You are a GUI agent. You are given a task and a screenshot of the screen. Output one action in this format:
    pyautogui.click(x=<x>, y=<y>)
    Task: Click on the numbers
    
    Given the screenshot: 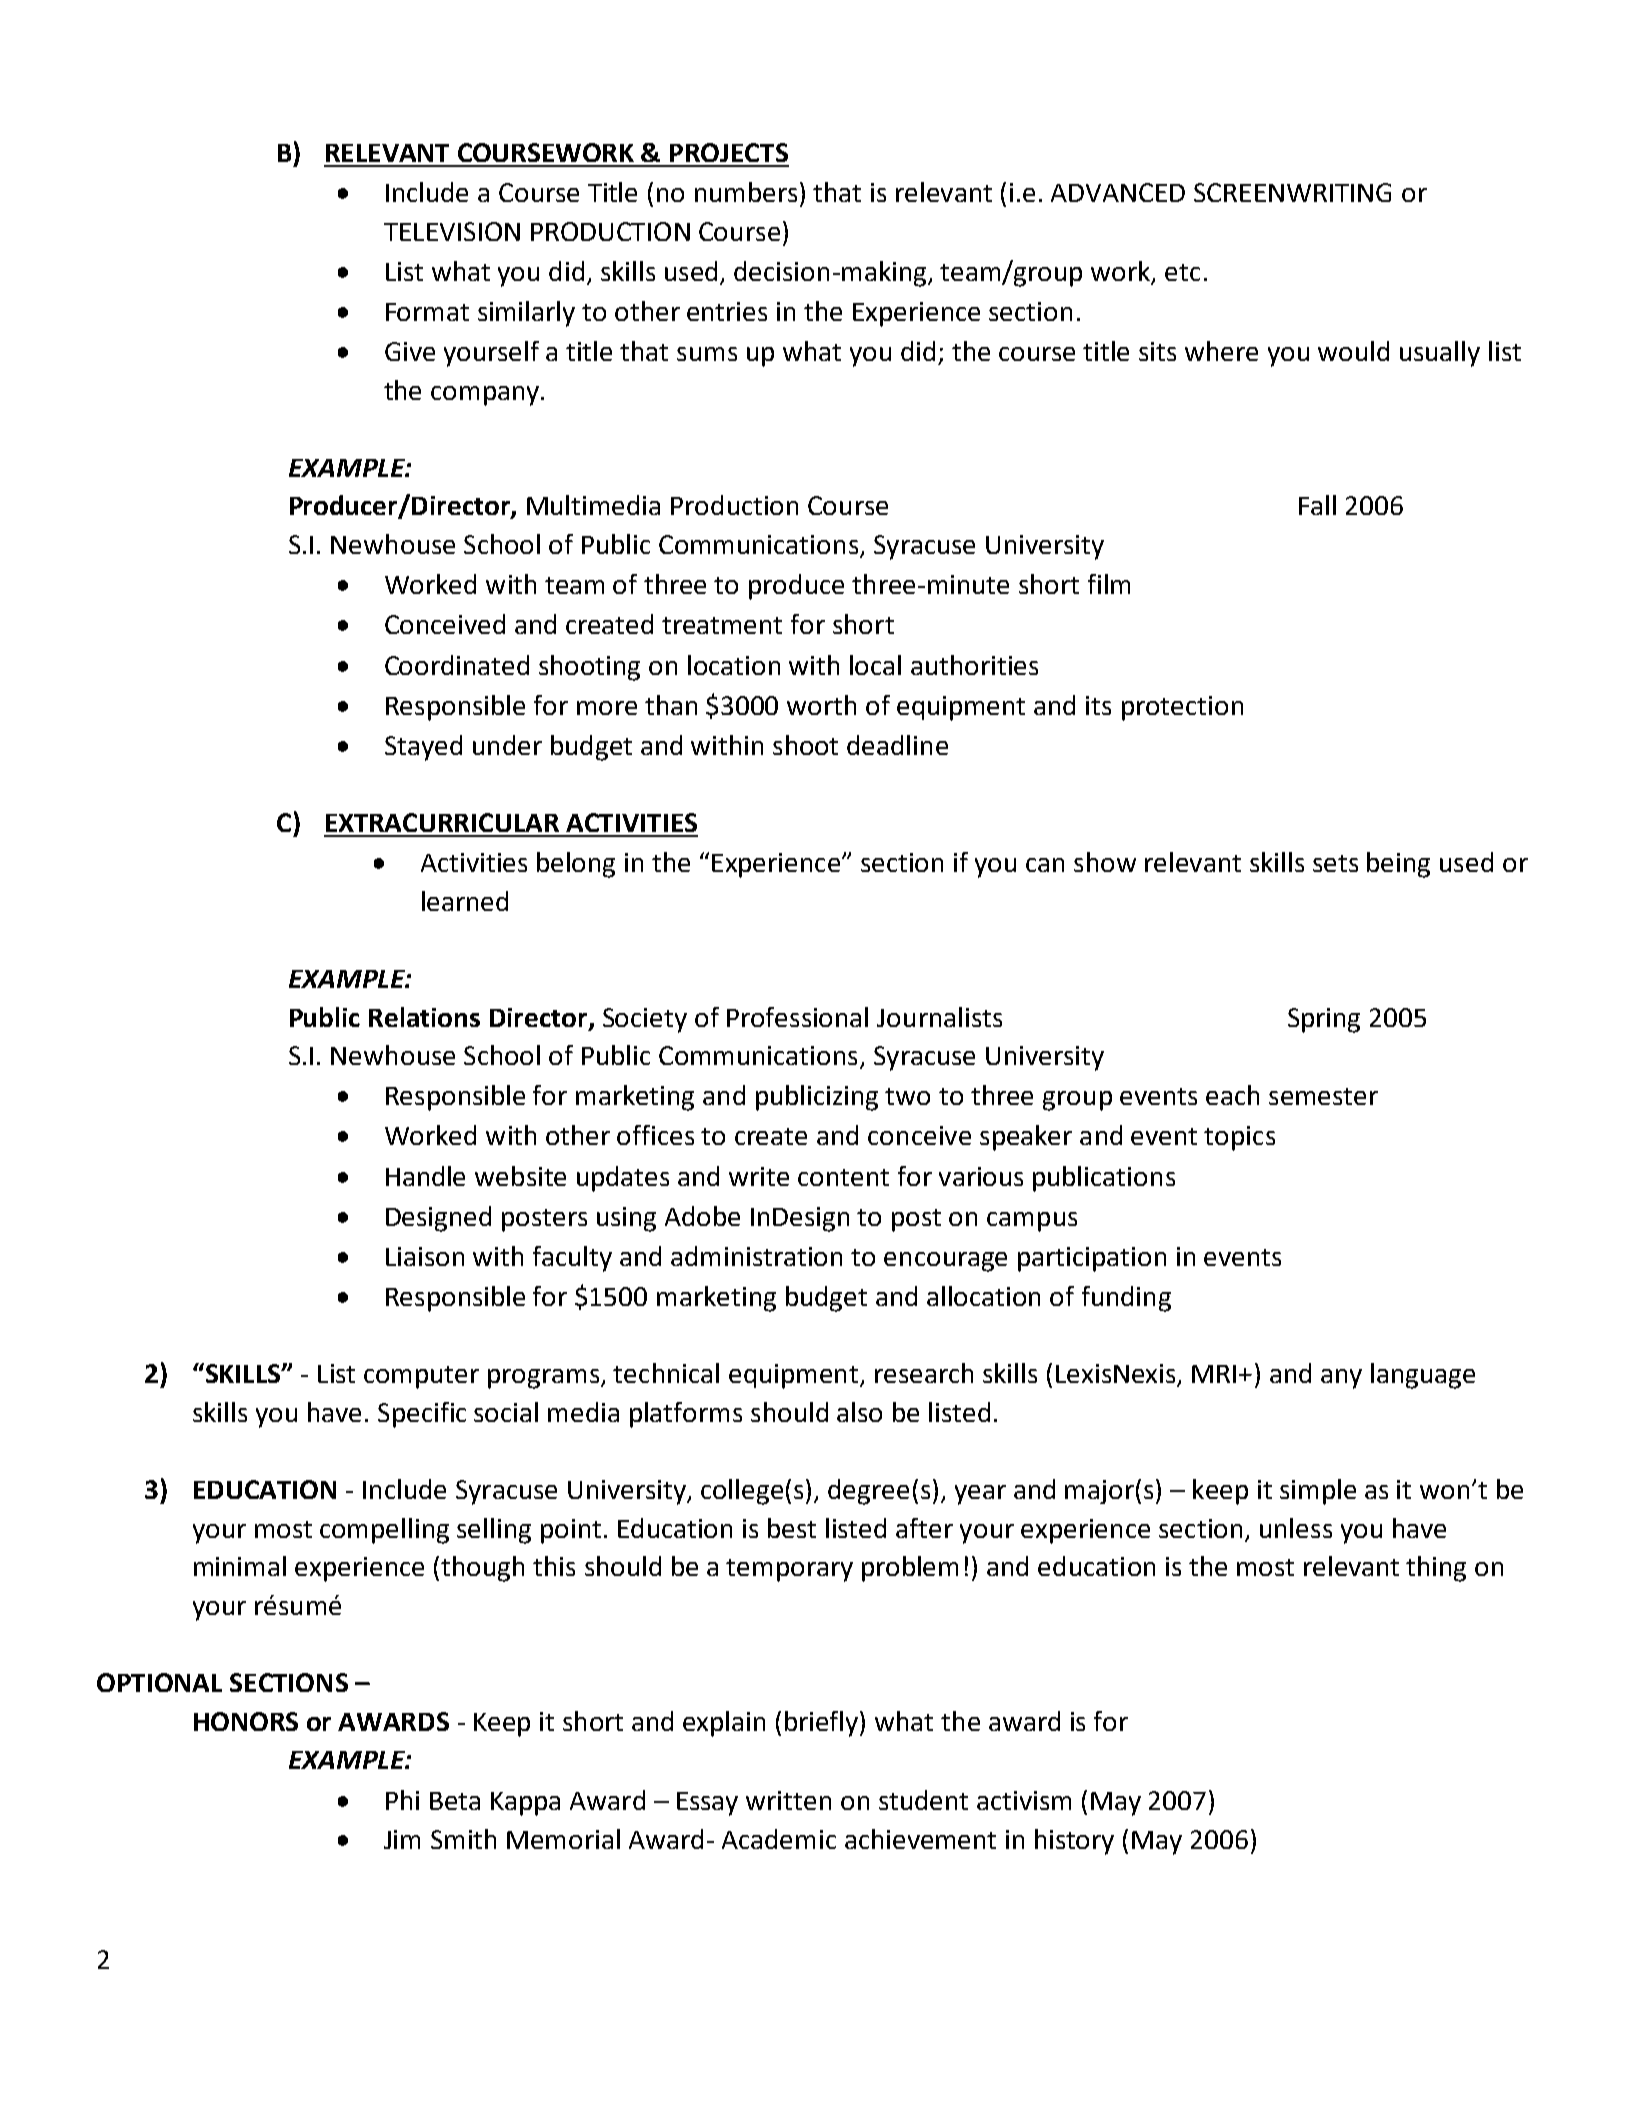 What is the action you would take?
    pyautogui.click(x=746, y=192)
